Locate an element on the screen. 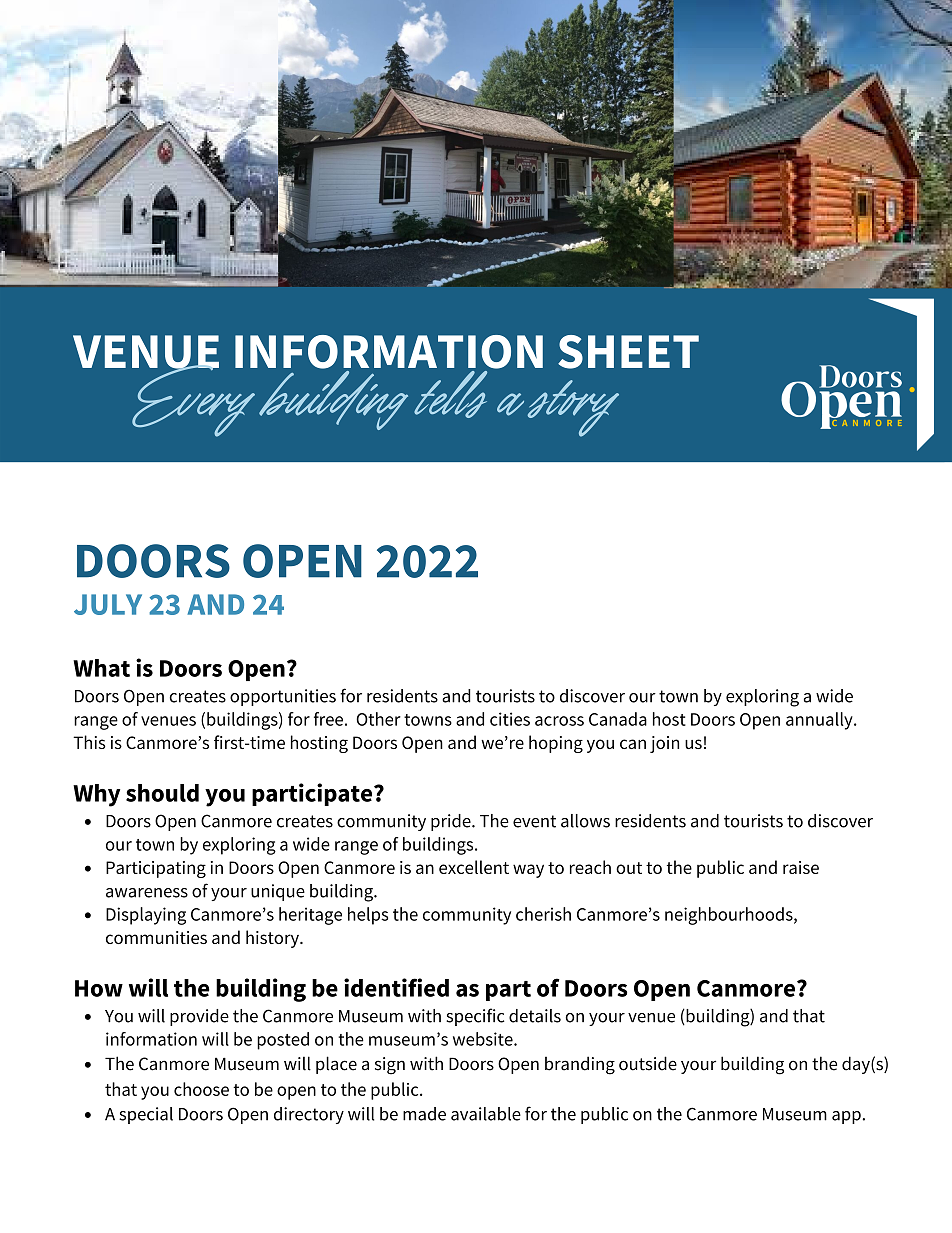 This screenshot has height=1233, width=952. awareness is located at coordinates (147, 893).
